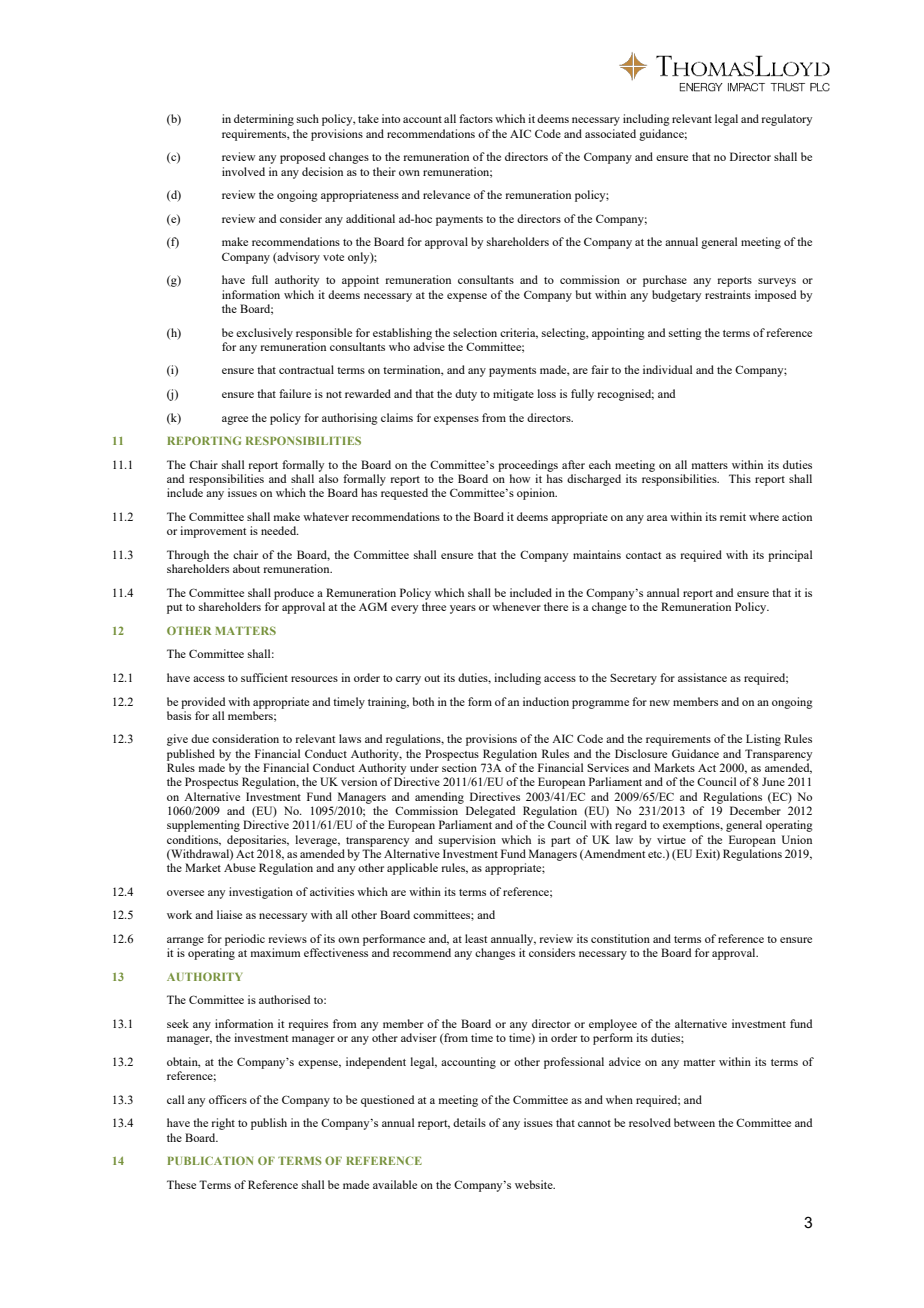 The image size is (924, 1308). I want to click on agree, so click(235, 420).
